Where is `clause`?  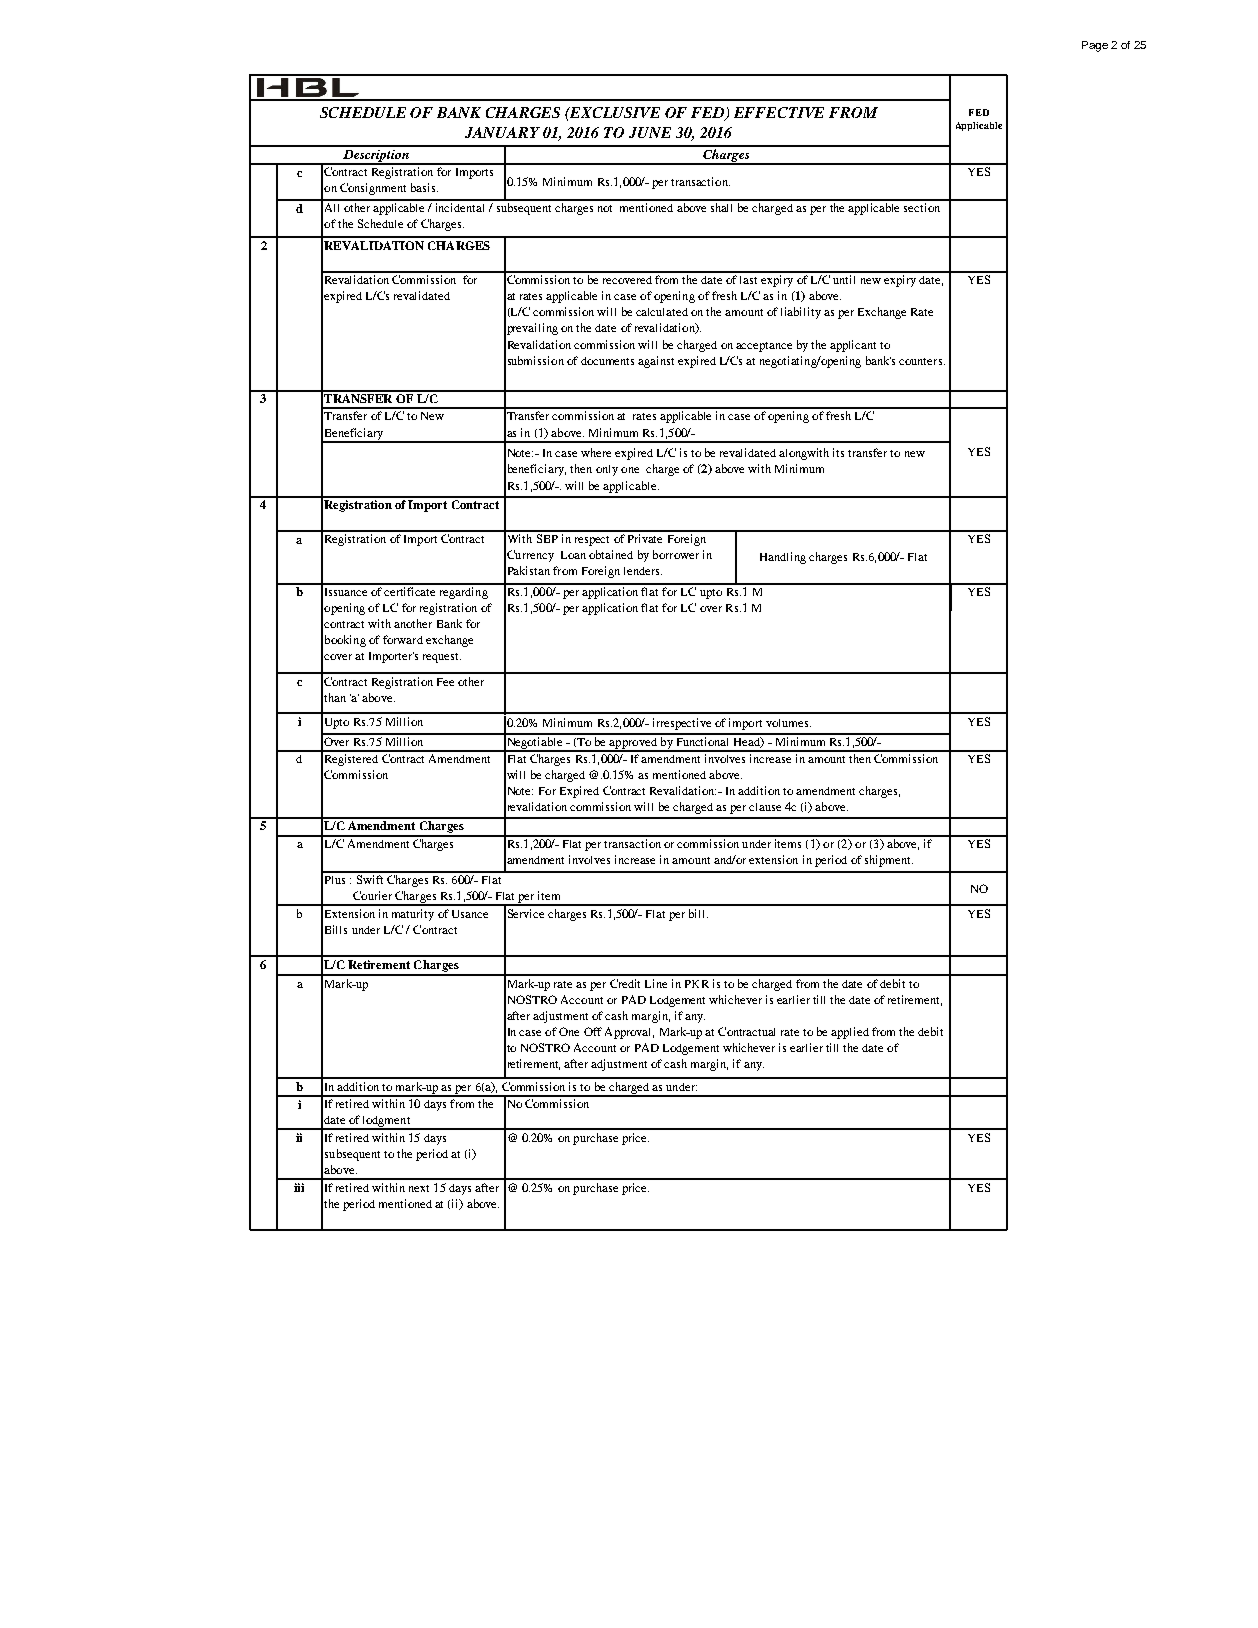
clause is located at coordinates (765, 807).
